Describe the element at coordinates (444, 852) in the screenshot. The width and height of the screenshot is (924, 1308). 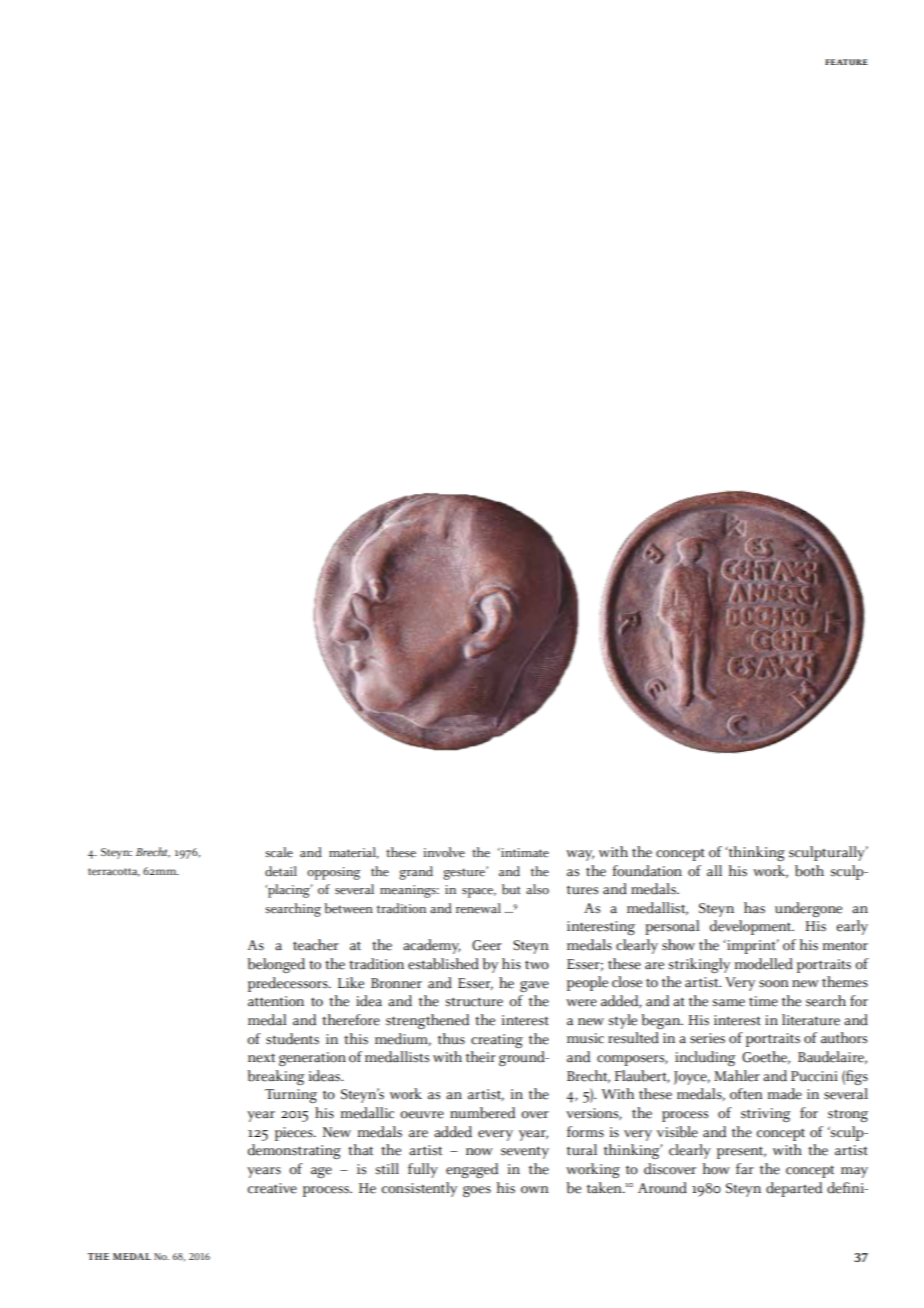
I see `involve` at that location.
